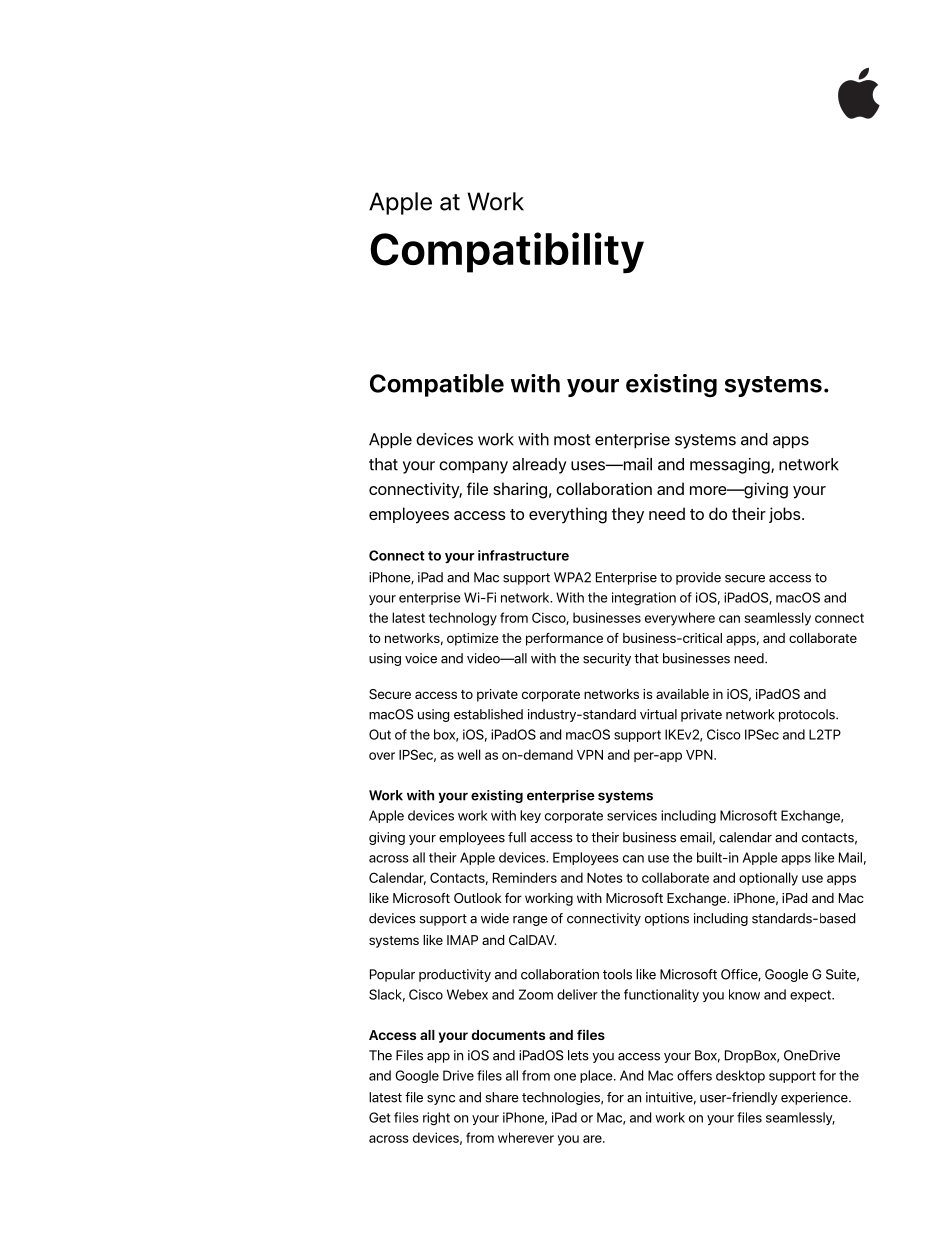  I want to click on everything, so click(568, 515).
